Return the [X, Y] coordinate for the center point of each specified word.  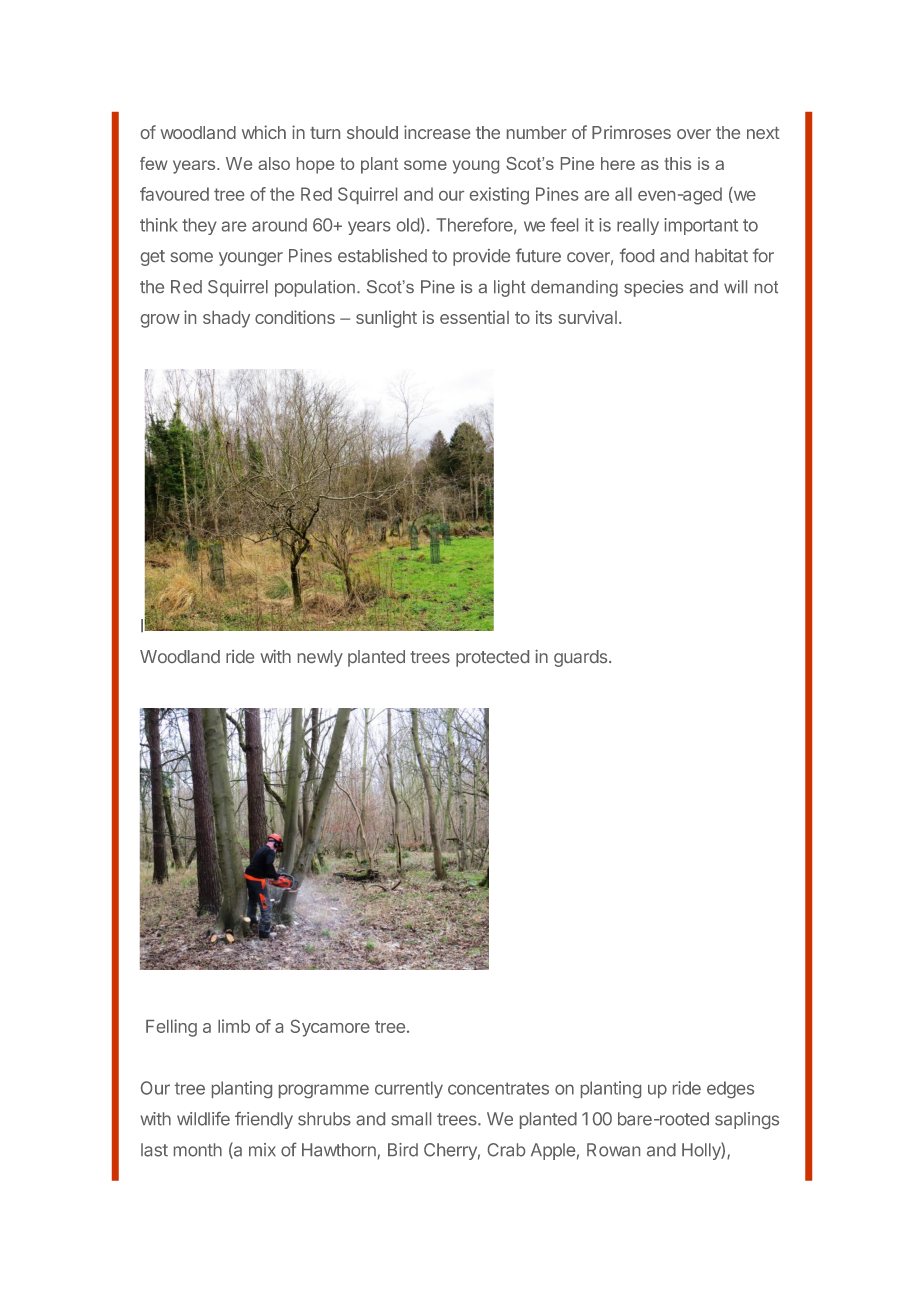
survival [588, 317]
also [274, 163]
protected [492, 658]
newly [320, 658]
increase [437, 132]
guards [580, 658]
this [677, 163]
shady [226, 319]
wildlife [203, 1119]
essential [474, 317]
